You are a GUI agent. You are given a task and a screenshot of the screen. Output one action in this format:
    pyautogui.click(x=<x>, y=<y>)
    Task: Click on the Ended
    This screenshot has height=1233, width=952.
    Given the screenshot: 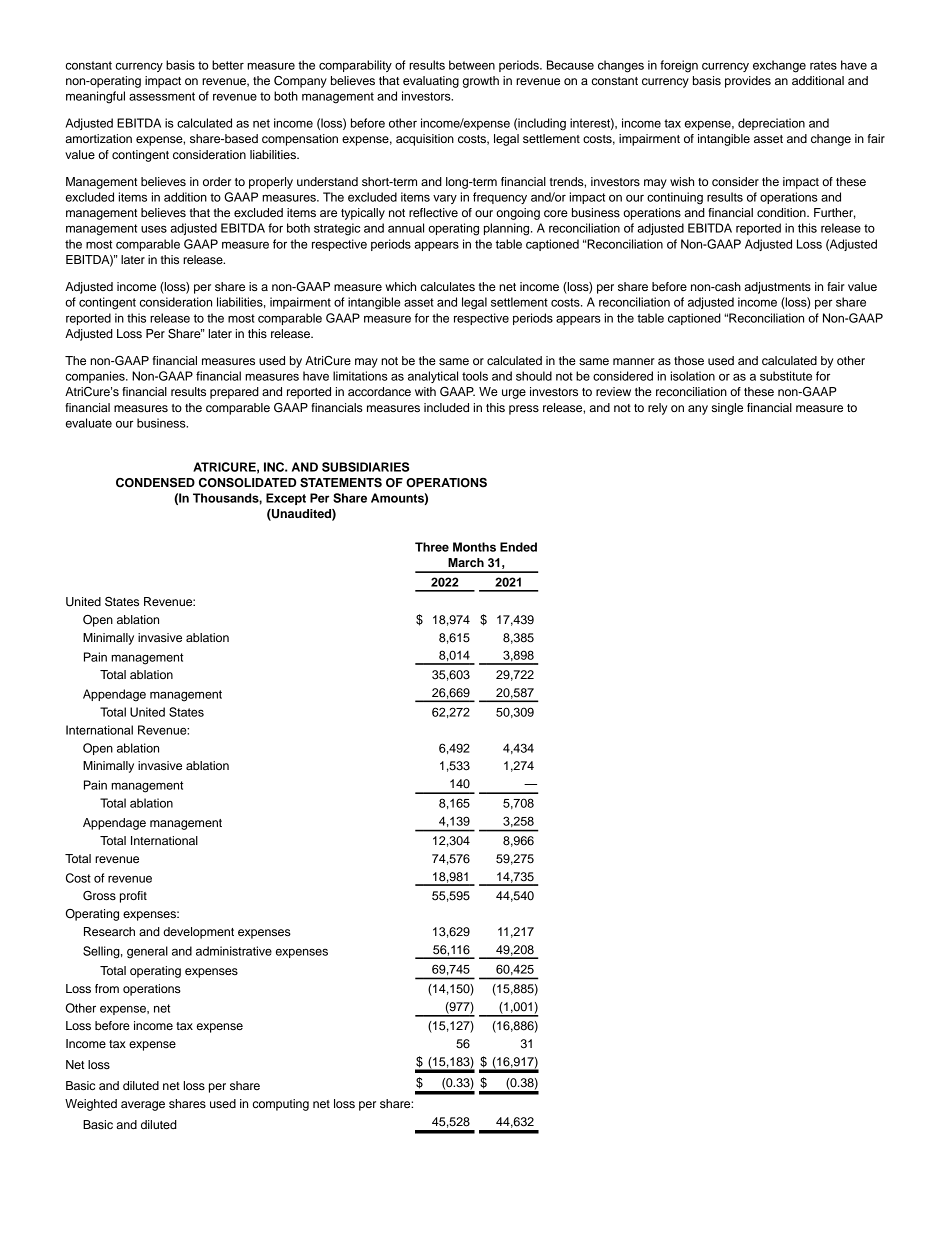 What is the action you would take?
    pyautogui.click(x=518, y=547)
